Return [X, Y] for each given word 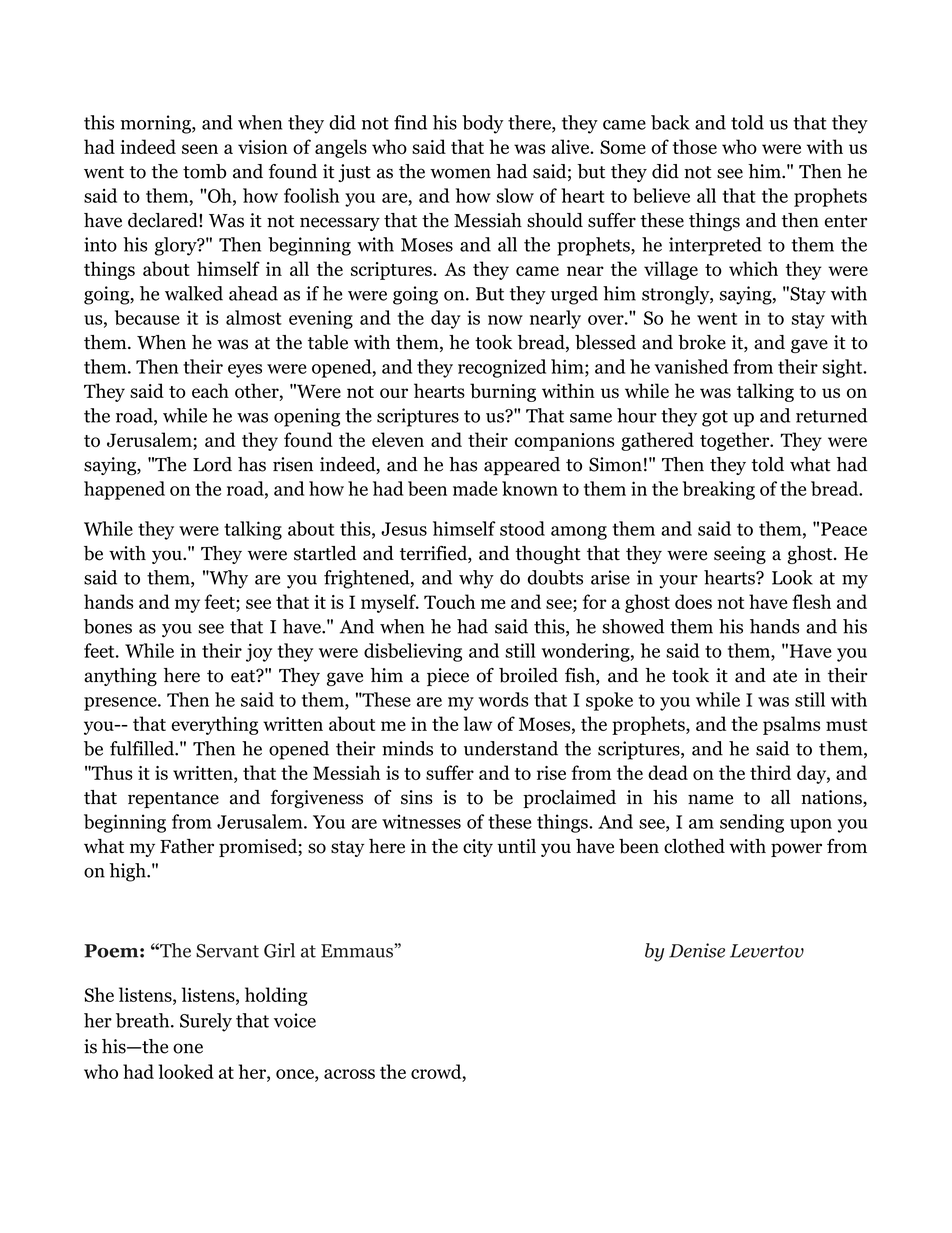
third [770, 772]
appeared [522, 466]
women [460, 173]
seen [200, 149]
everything [214, 725]
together [736, 441]
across [349, 1074]
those [694, 146]
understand [511, 748]
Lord [212, 464]
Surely [206, 1022]
